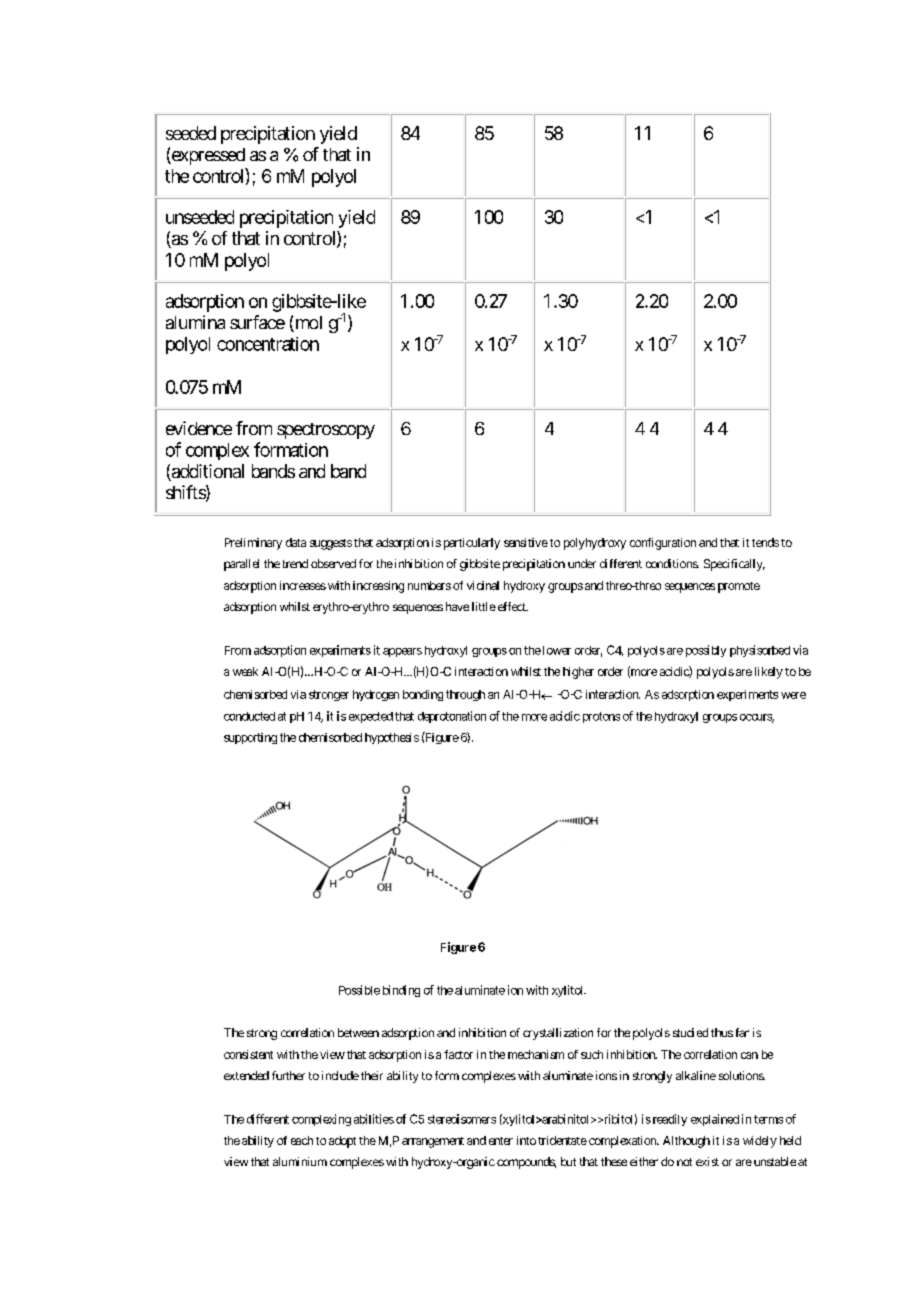 Image resolution: width=924 pixels, height=1308 pixels. Describe the element at coordinates (715, 1120) in the screenshot. I see `explained` at that location.
